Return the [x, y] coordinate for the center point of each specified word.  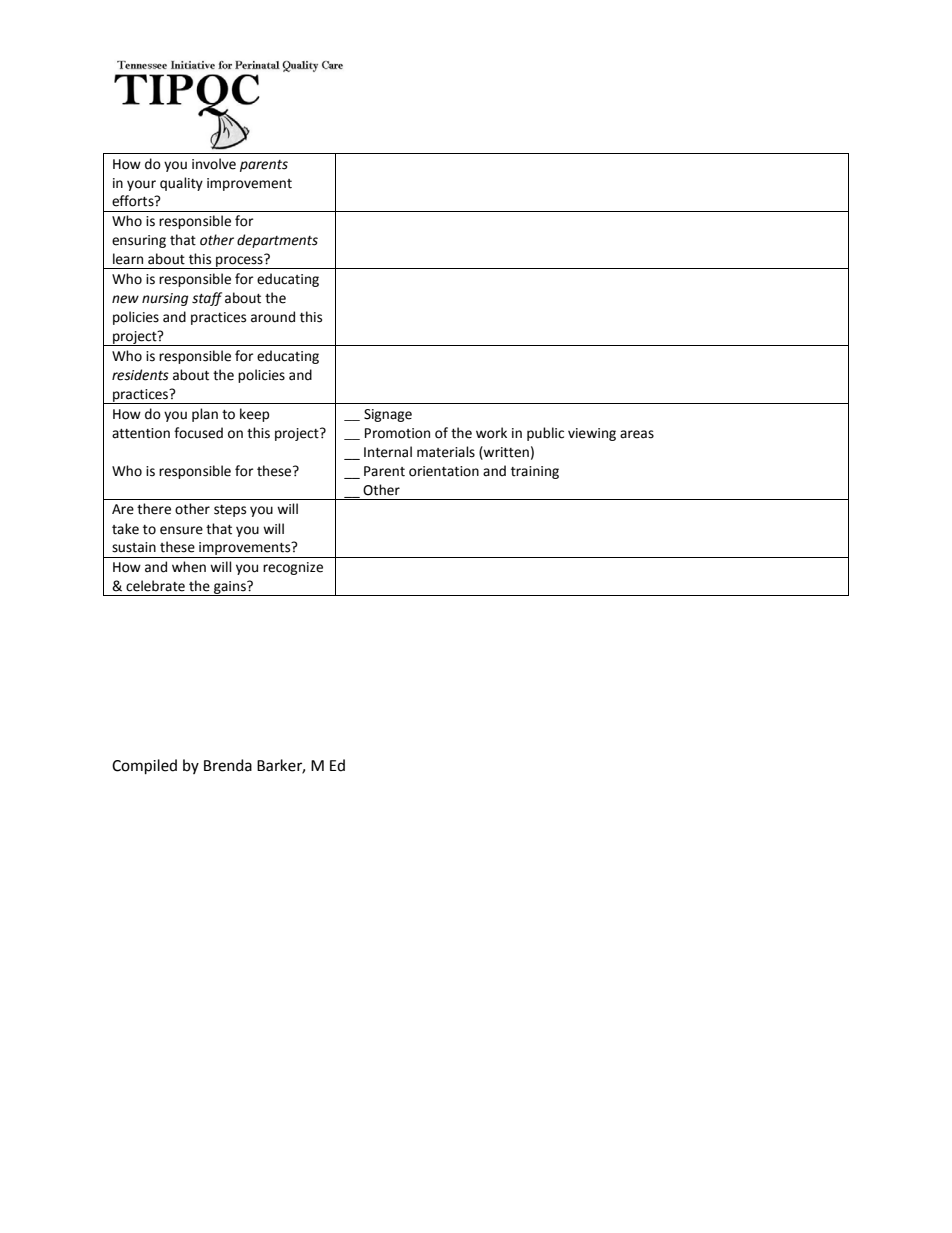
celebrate [155, 586]
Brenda [228, 765]
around [273, 317]
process [239, 262]
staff [207, 299]
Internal [388, 452]
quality [181, 184]
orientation [444, 471]
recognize [293, 568]
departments [277, 241]
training [535, 472]
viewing [592, 434]
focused [198, 433]
